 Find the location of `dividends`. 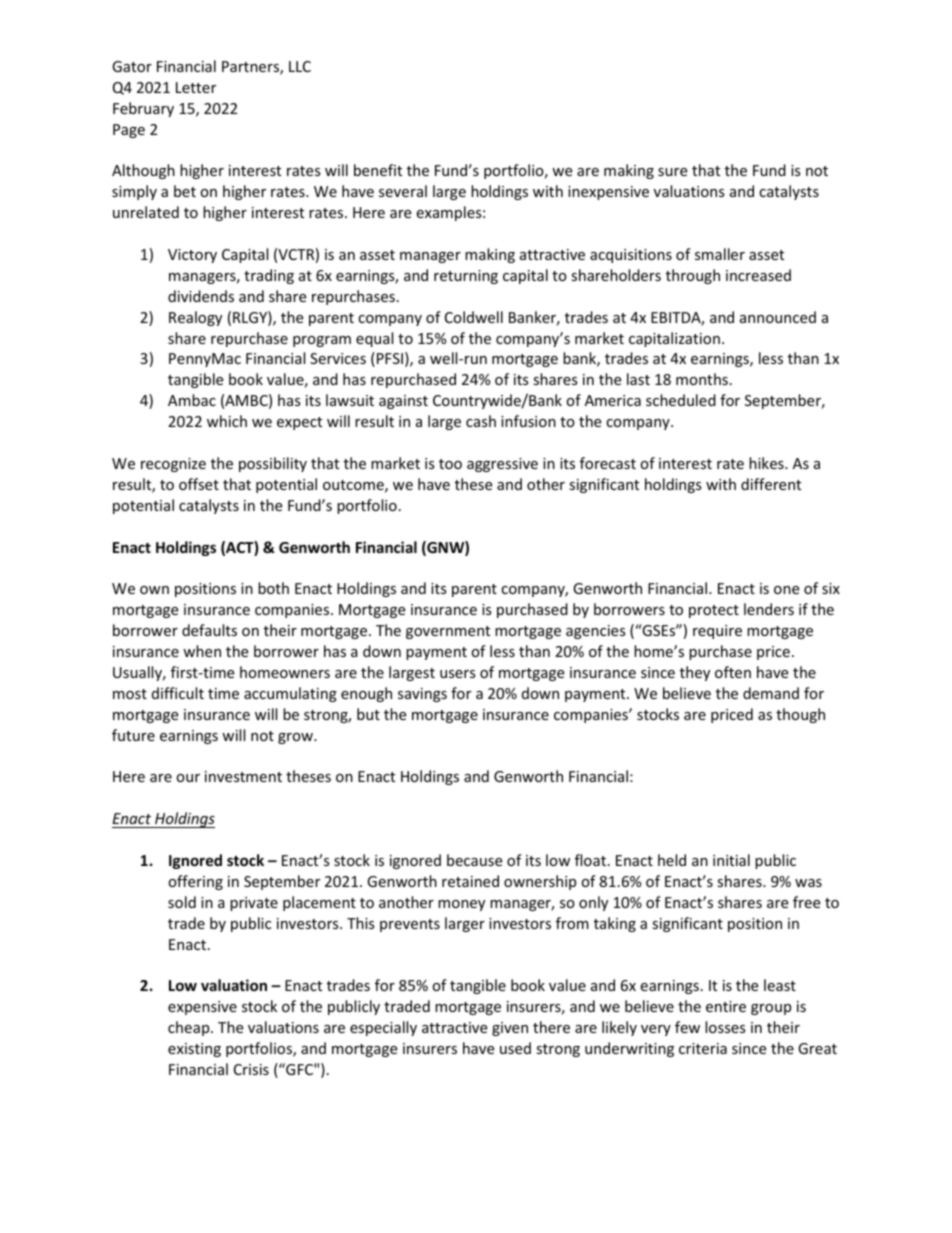

dividends is located at coordinates (201, 296).
